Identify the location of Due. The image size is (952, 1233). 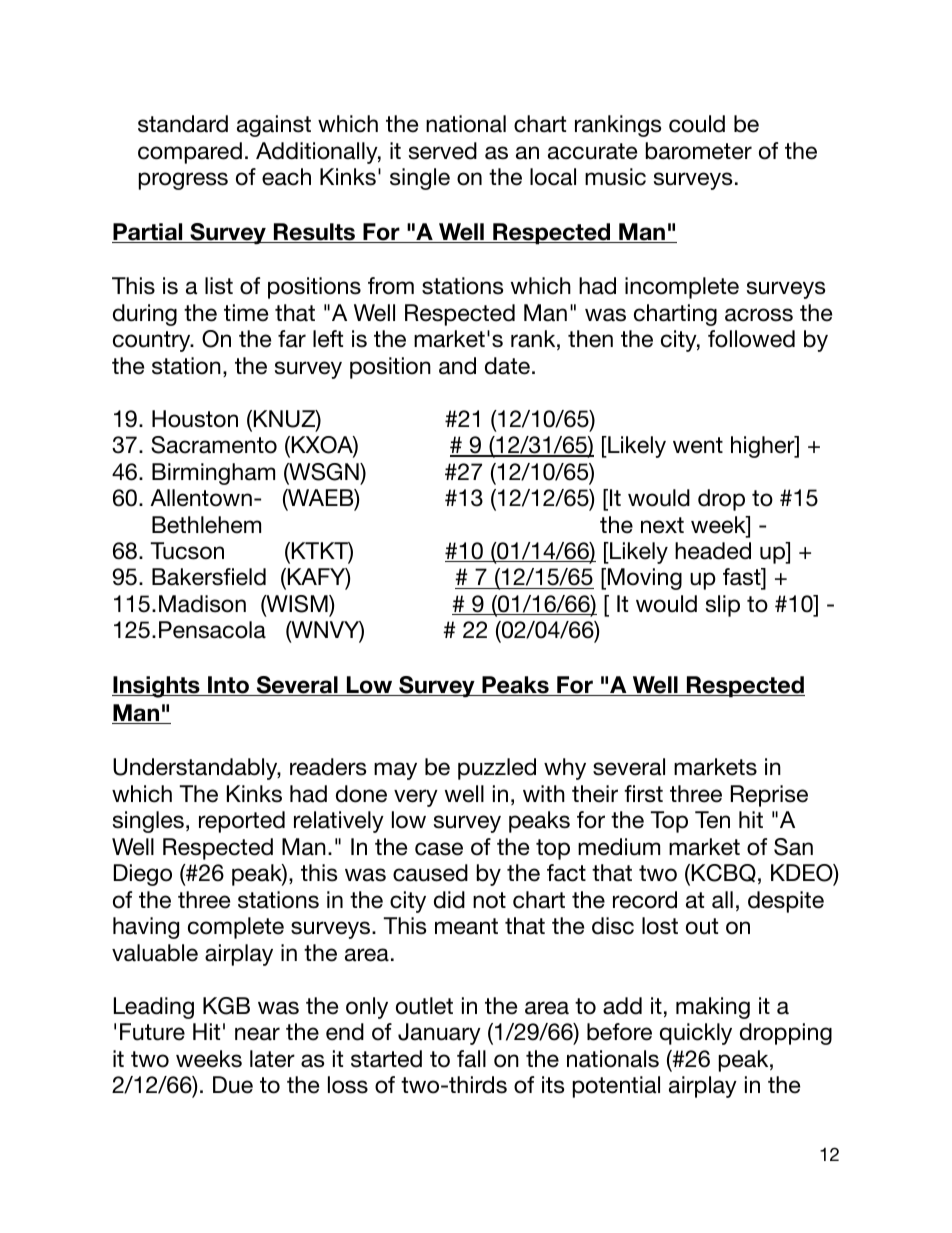
(233, 1085).
